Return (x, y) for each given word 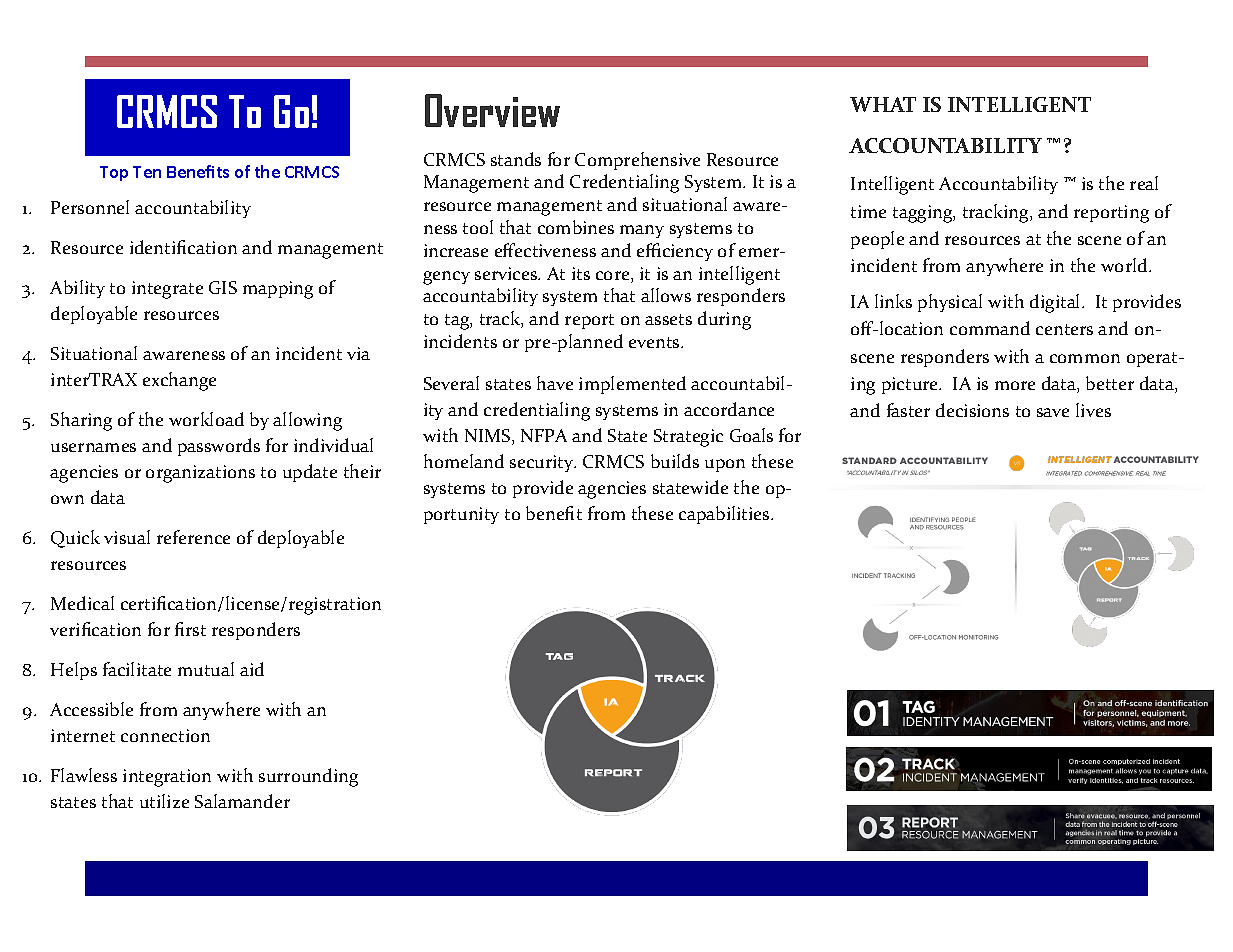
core (614, 277)
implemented (632, 385)
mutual (206, 669)
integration (167, 778)
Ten (147, 172)
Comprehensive (637, 161)
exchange (179, 381)
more (1015, 385)
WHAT (883, 104)
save (1053, 412)
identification (183, 247)
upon (725, 465)
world (1125, 265)
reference (193, 537)
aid (252, 669)
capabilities (725, 515)
